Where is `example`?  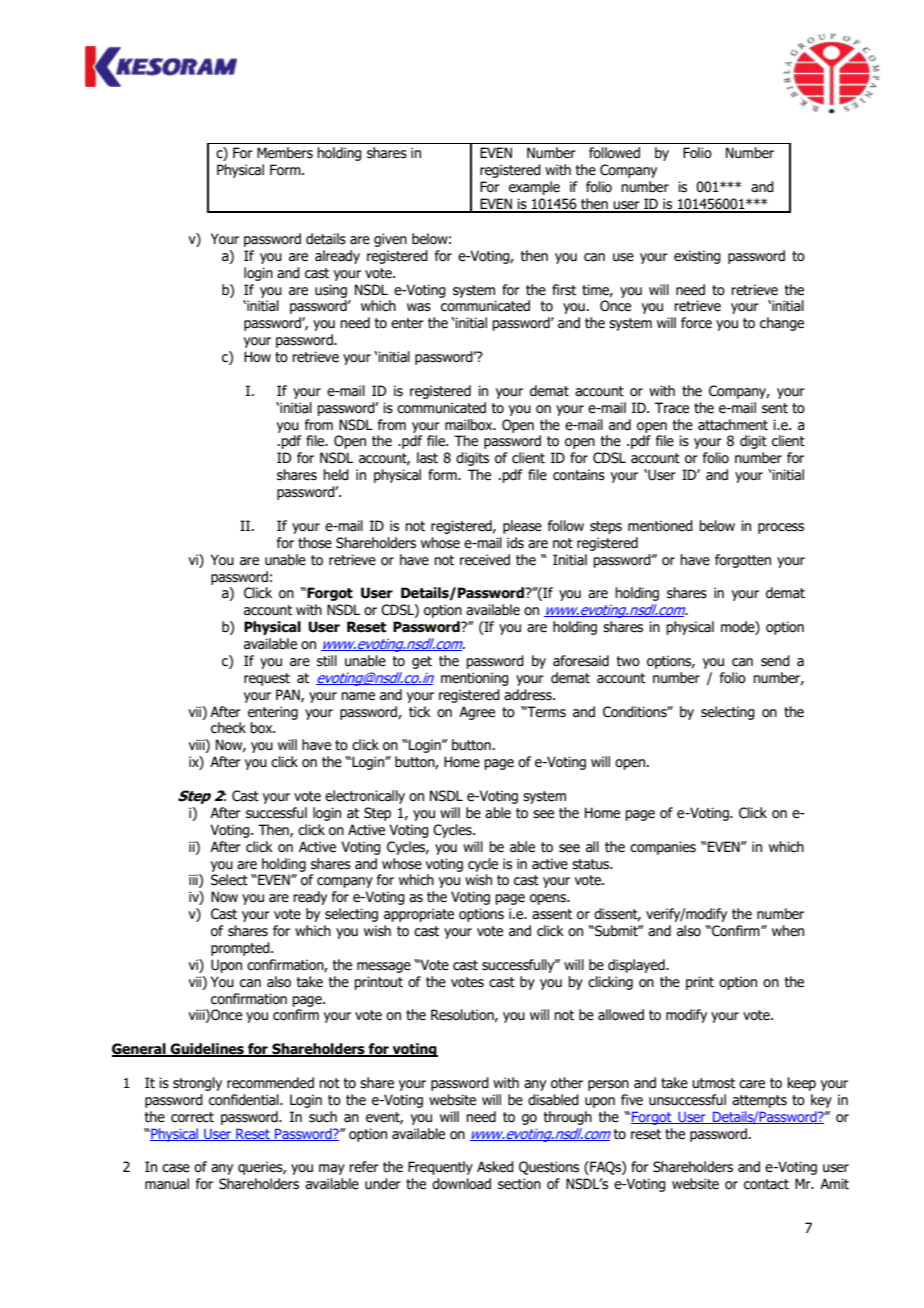 example is located at coordinates (534, 188).
